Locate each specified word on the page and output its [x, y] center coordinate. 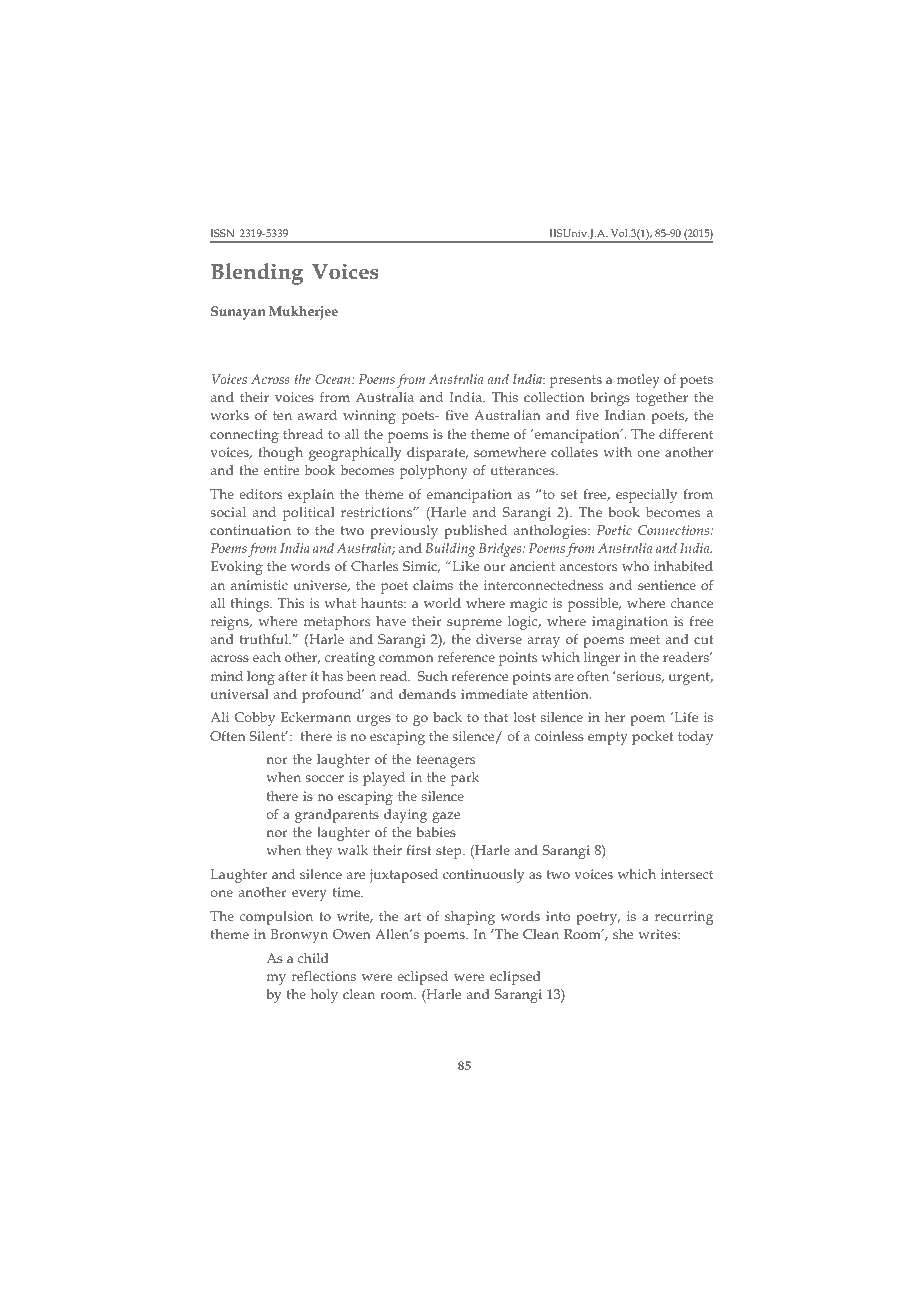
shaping [470, 918]
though [280, 454]
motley [638, 381]
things [251, 605]
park [465, 779]
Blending [257, 274]
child [313, 958]
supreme [474, 624]
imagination [630, 623]
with [617, 452]
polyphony [434, 472]
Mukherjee [303, 313]
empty [608, 738]
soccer [325, 778]
